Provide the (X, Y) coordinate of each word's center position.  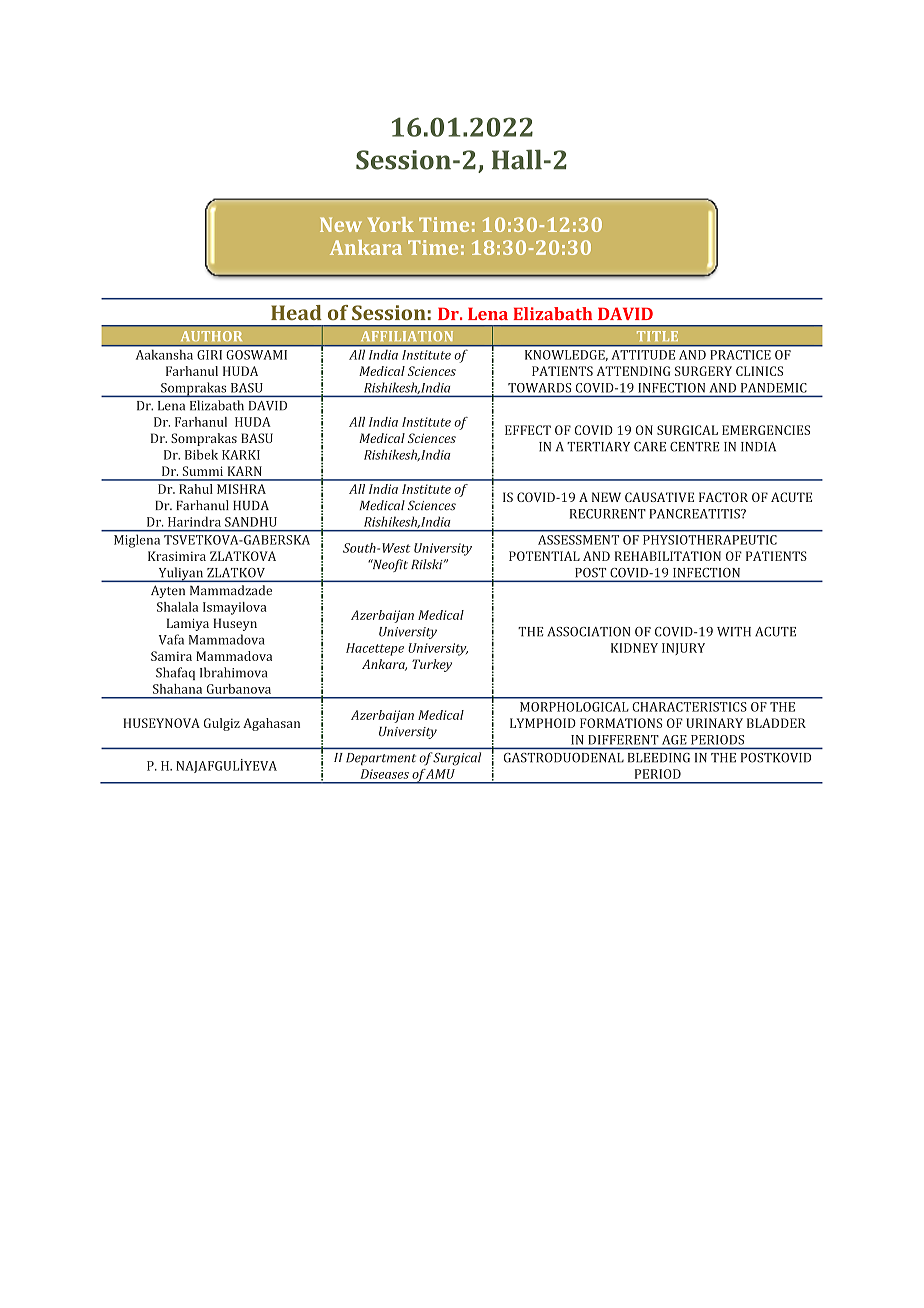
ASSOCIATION (588, 632)
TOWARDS (539, 388)
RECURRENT (608, 514)
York (391, 224)
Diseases (384, 774)
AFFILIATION (407, 336)
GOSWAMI (256, 355)
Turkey (432, 665)
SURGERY (703, 371)
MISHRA (241, 489)
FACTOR (723, 497)
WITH (734, 632)
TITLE (657, 336)
